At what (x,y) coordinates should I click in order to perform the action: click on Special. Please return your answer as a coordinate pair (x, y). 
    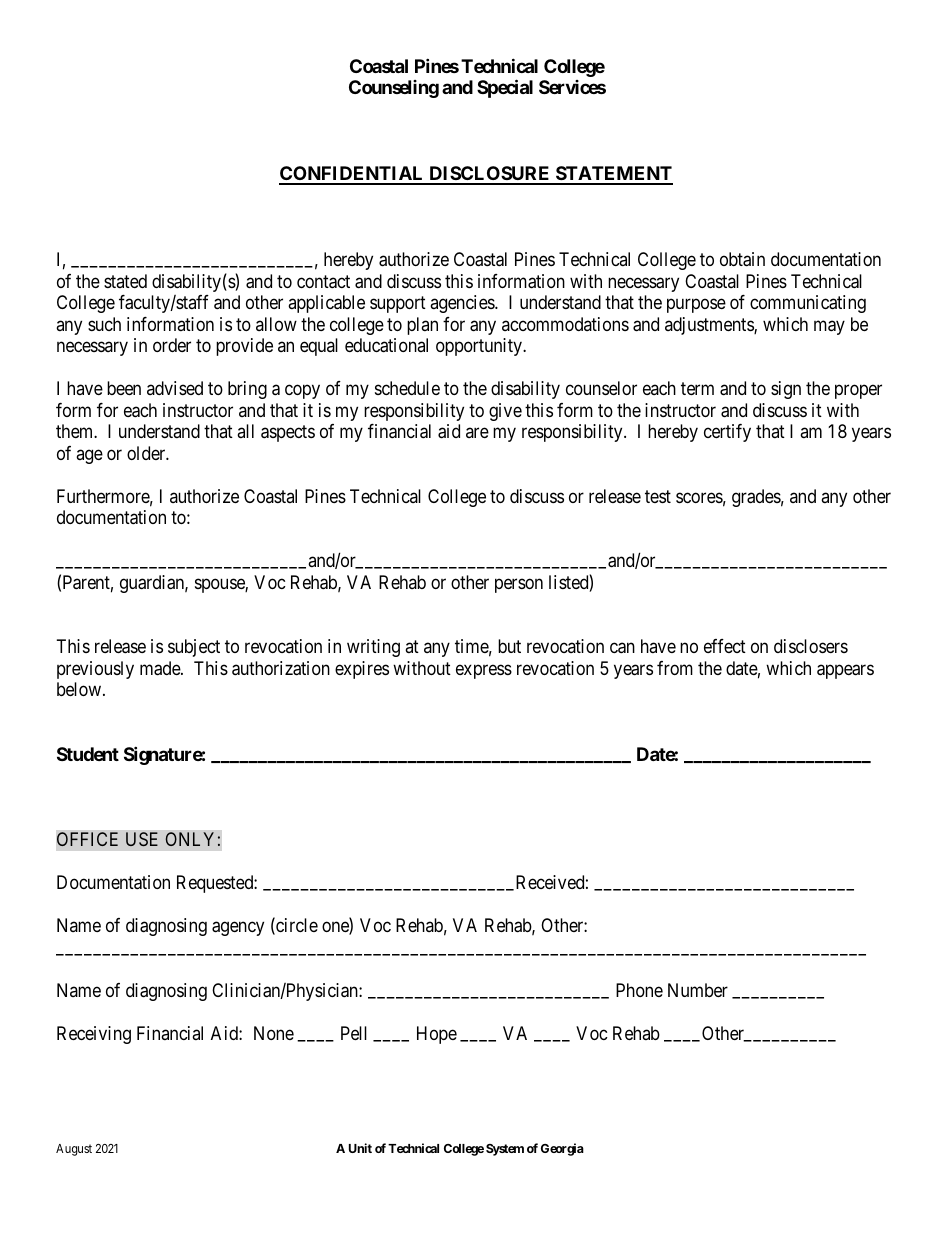
    Looking at the image, I should click on (505, 89).
